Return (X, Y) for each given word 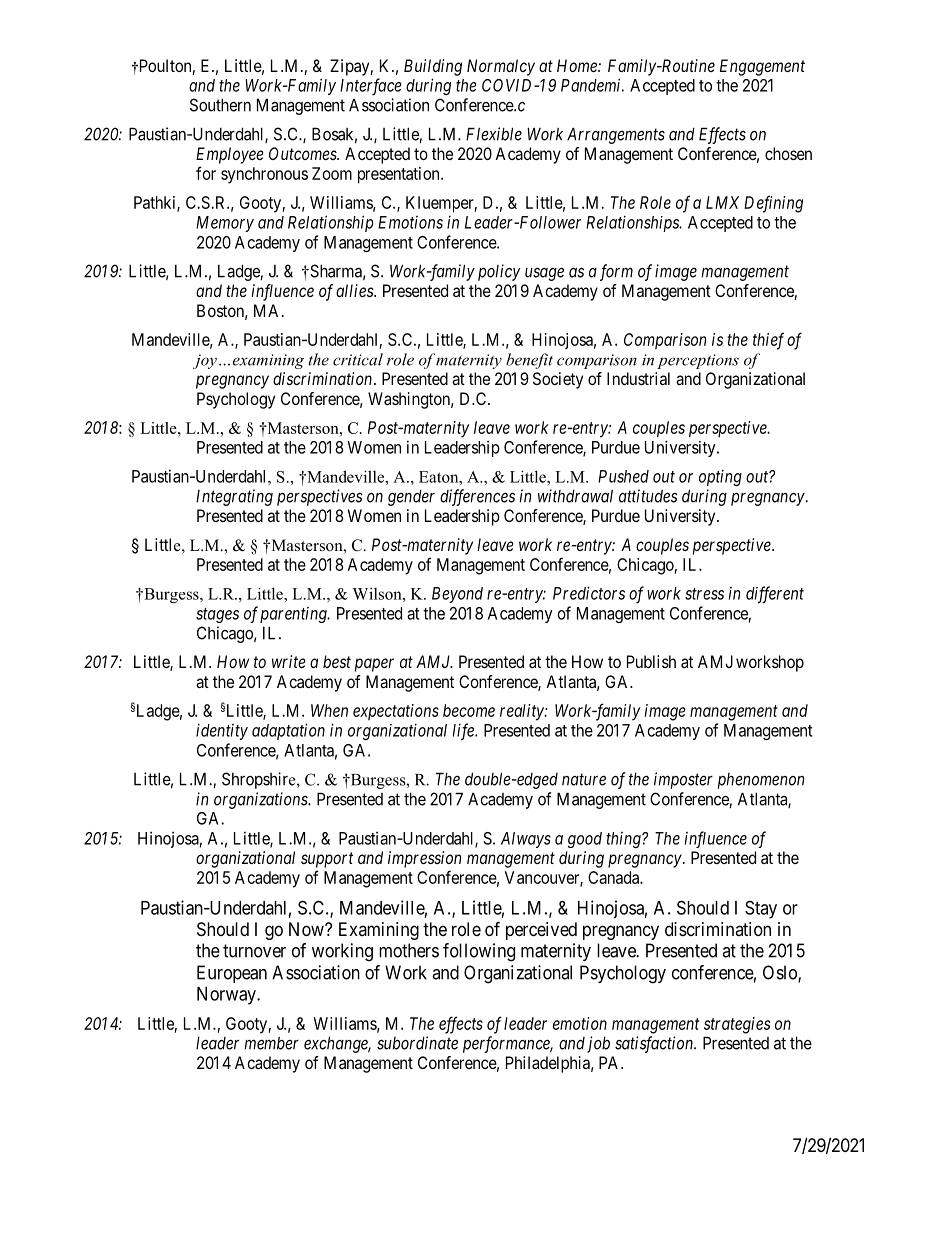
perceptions (698, 361)
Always (526, 840)
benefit (529, 361)
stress (704, 594)
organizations (261, 800)
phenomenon (761, 781)
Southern (220, 105)
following (479, 952)
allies (355, 290)
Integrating (234, 497)
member (271, 1043)
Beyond (457, 595)
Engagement (762, 67)
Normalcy (501, 67)
